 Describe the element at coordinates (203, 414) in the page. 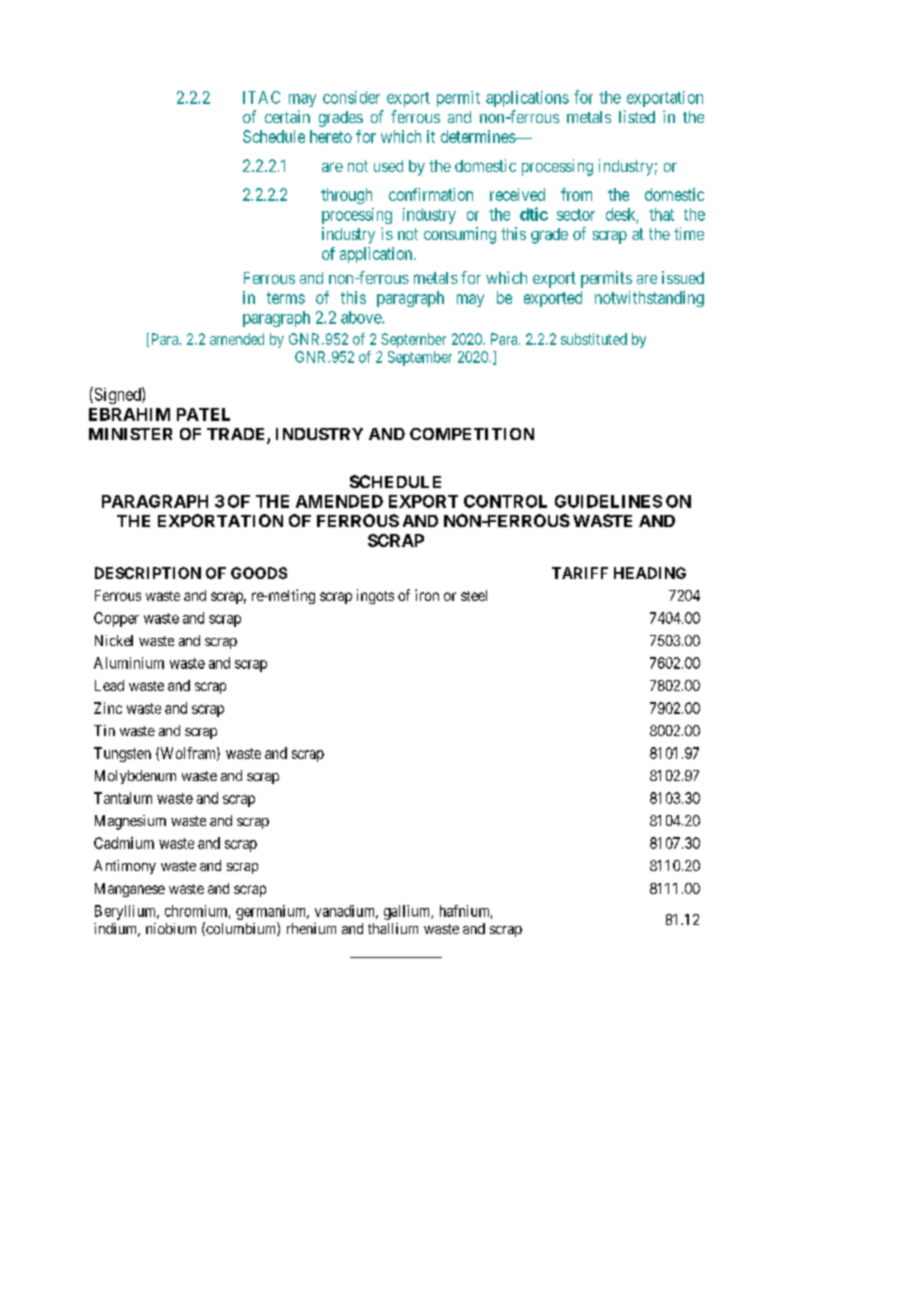

I see `PATEL` at that location.
